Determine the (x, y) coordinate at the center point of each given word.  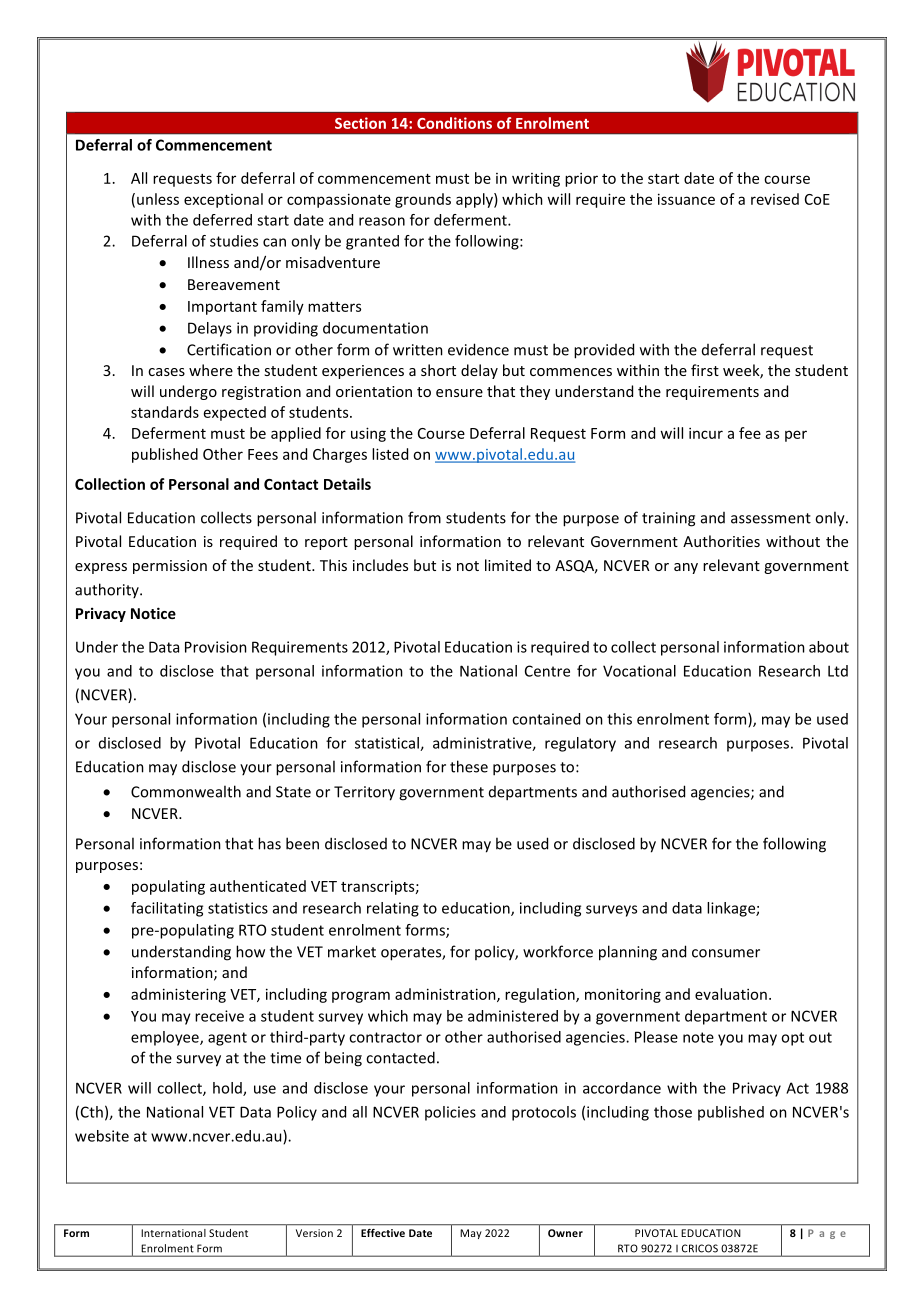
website (102, 1136)
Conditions (454, 123)
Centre (547, 671)
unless (158, 199)
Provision (216, 647)
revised (775, 199)
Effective (383, 1233)
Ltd (838, 671)
